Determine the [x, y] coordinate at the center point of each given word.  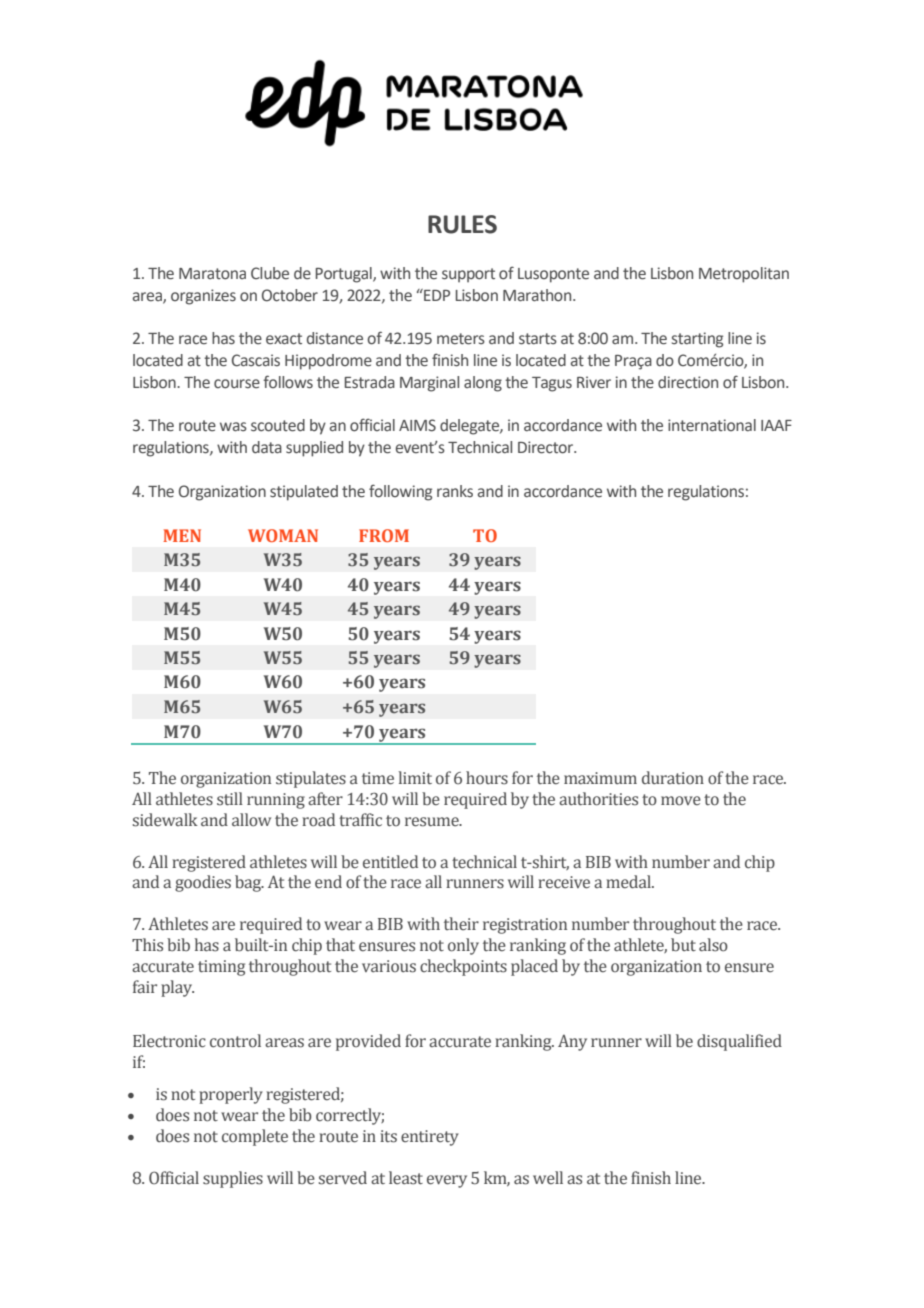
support [468, 275]
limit [415, 777]
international [712, 425]
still [230, 799]
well [548, 1178]
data [267, 447]
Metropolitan [744, 275]
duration [673, 778]
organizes [203, 297]
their [461, 924]
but [683, 945]
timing [221, 968]
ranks [455, 491]
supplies [233, 1179]
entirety [430, 1138]
